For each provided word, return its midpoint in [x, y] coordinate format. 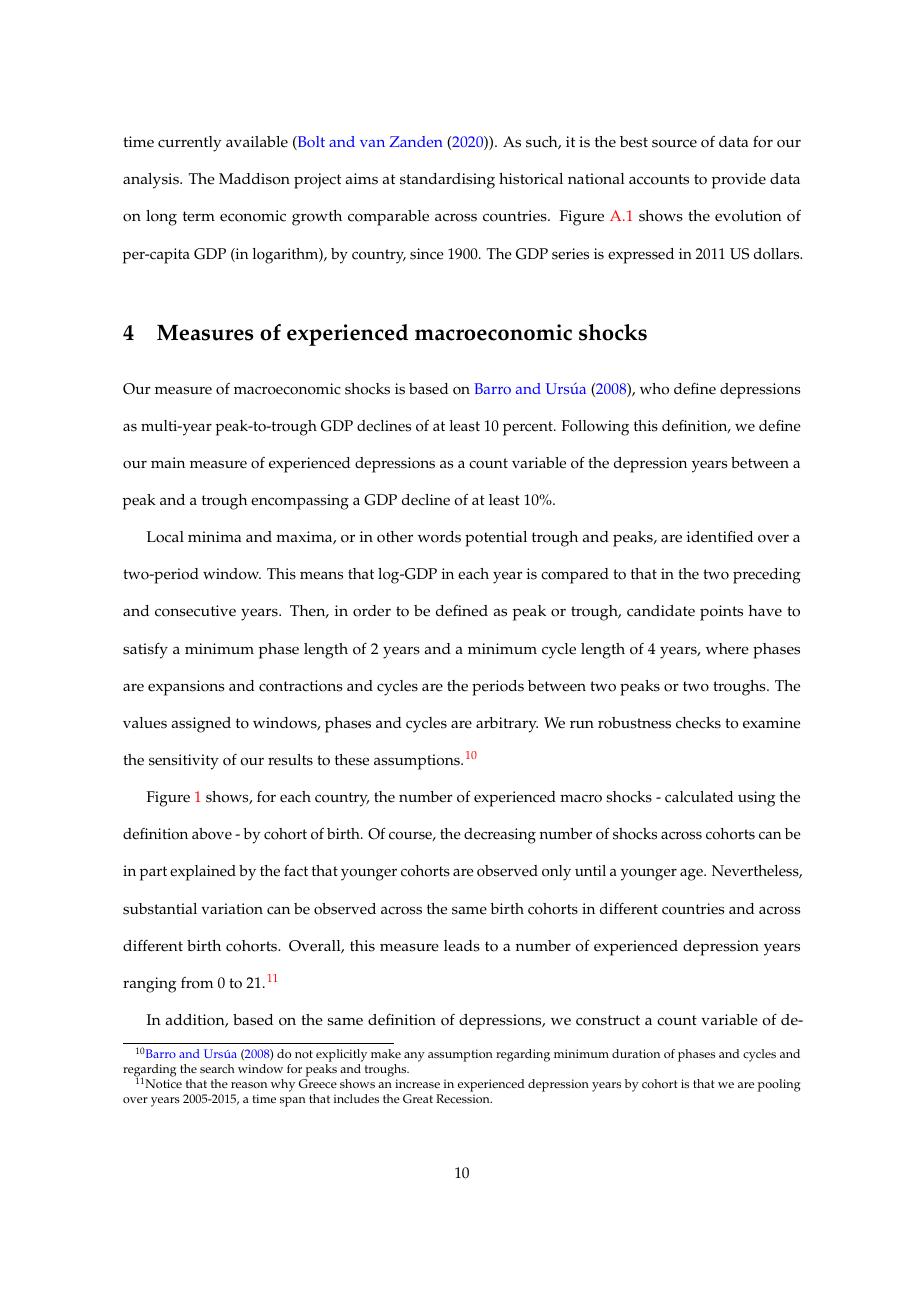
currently [190, 144]
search [217, 1068]
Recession [464, 1099]
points [721, 613]
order [372, 611]
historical [531, 179]
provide [739, 181]
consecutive [195, 611]
